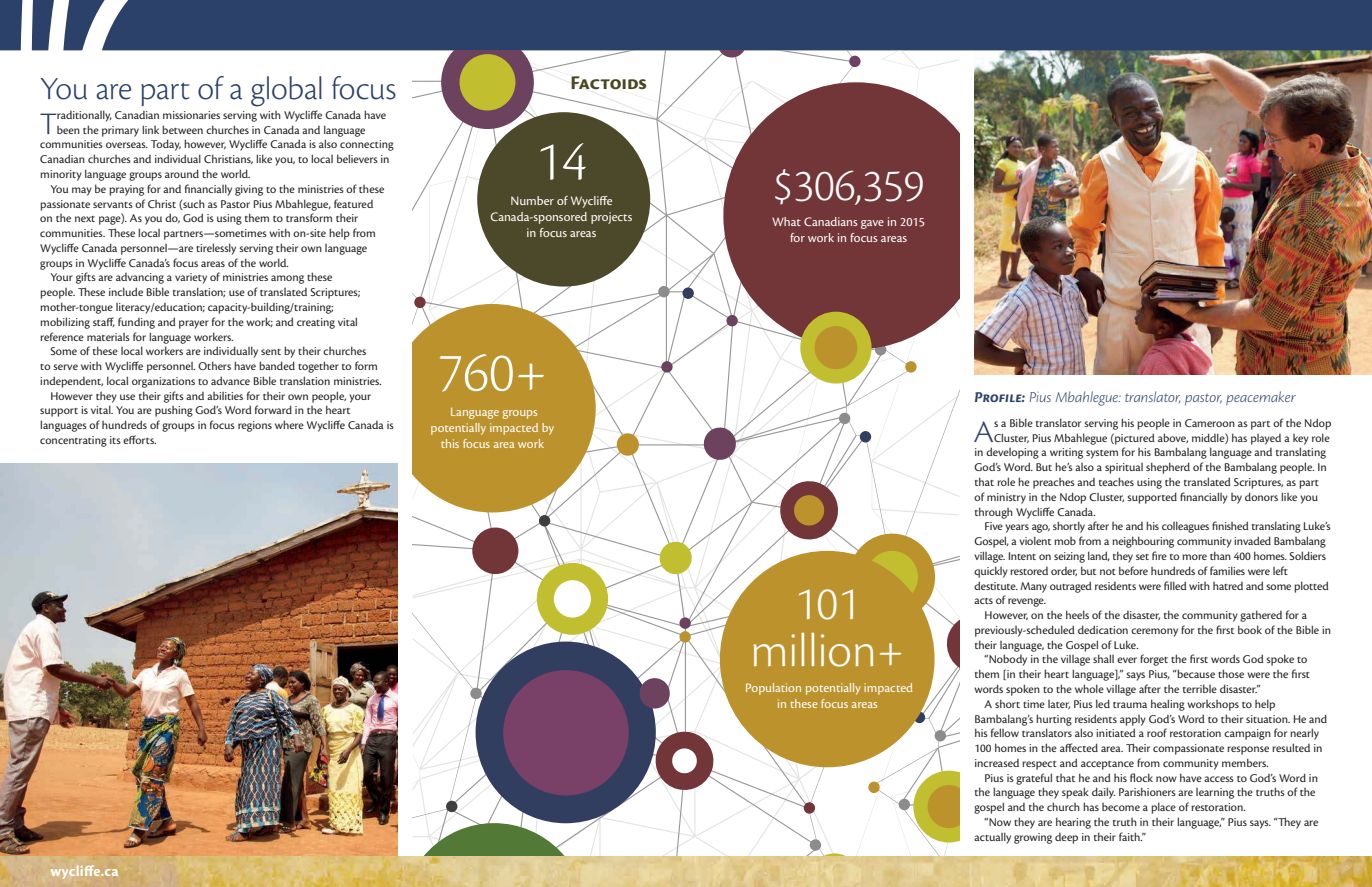 The height and width of the screenshot is (887, 1372). I want to click on this, so click(450, 443).
